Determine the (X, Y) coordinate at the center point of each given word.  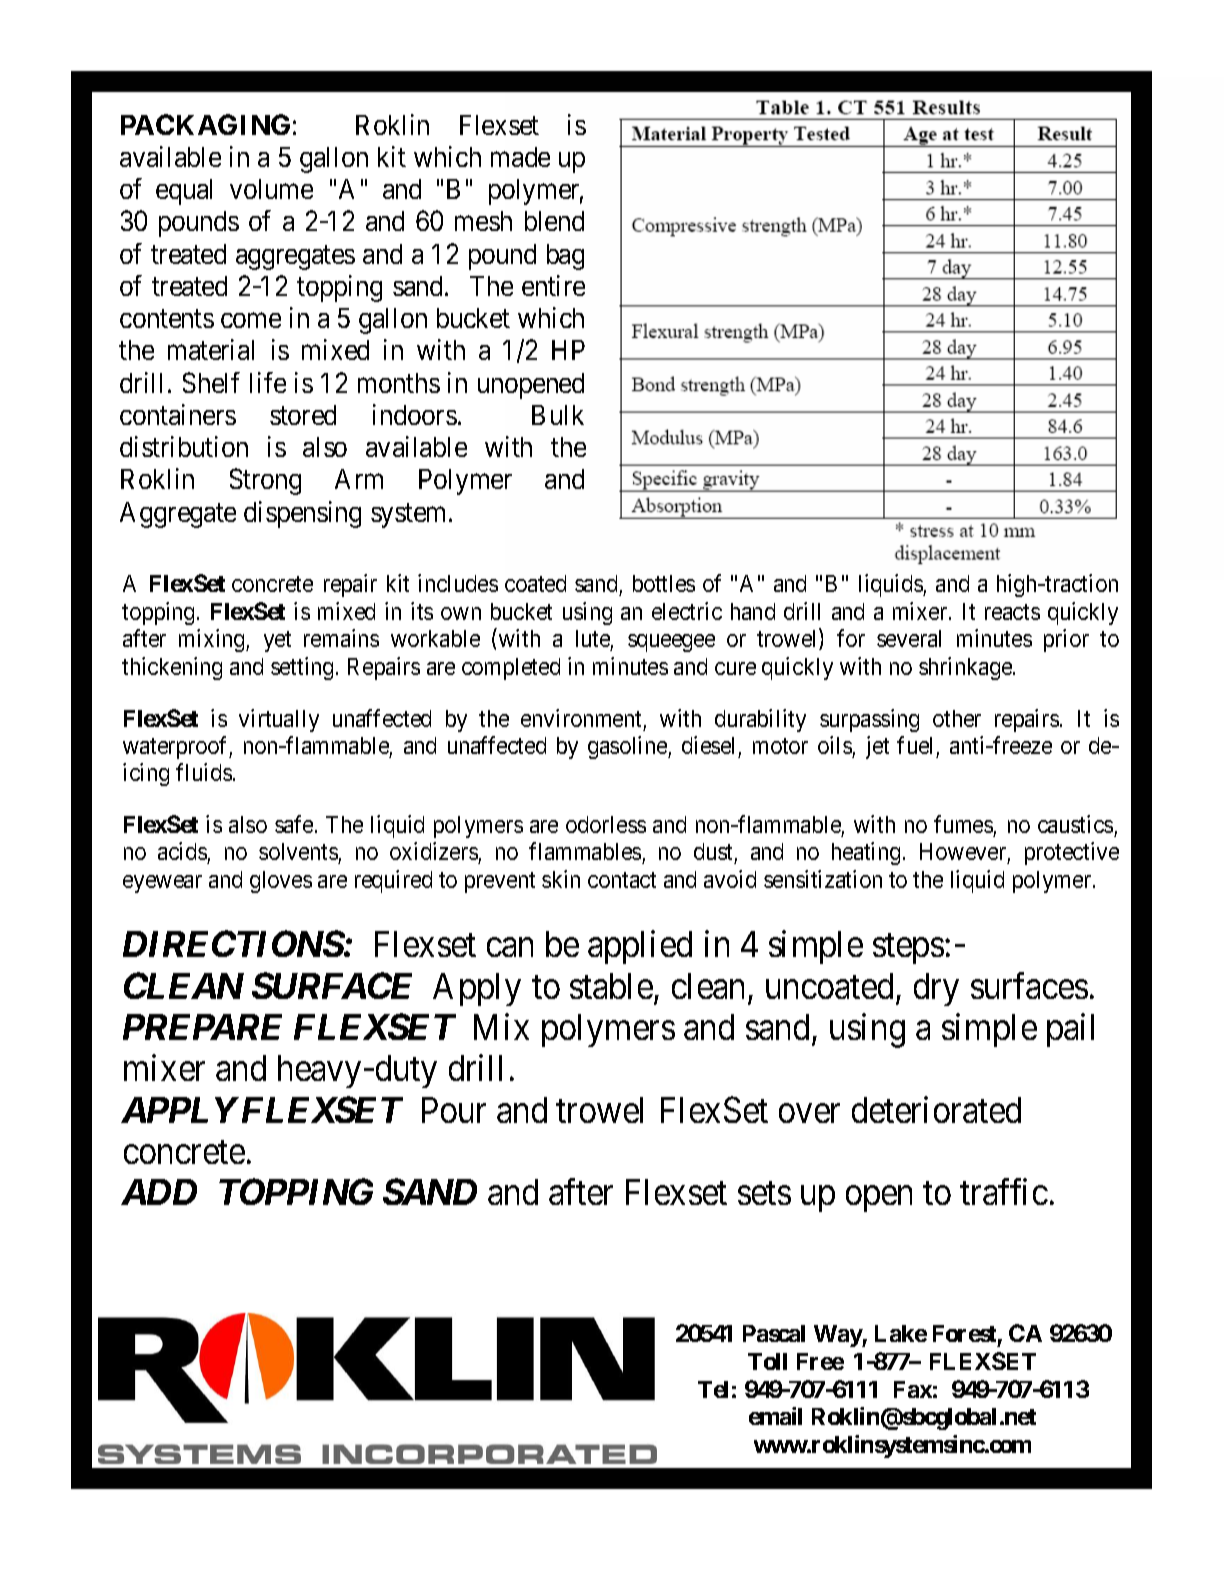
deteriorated (936, 1109)
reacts (1012, 612)
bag (565, 257)
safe (294, 824)
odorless (606, 824)
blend (554, 221)
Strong (265, 481)
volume (271, 189)
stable (611, 986)
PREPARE (202, 1027)
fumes (963, 824)
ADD (159, 1192)
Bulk (558, 415)
